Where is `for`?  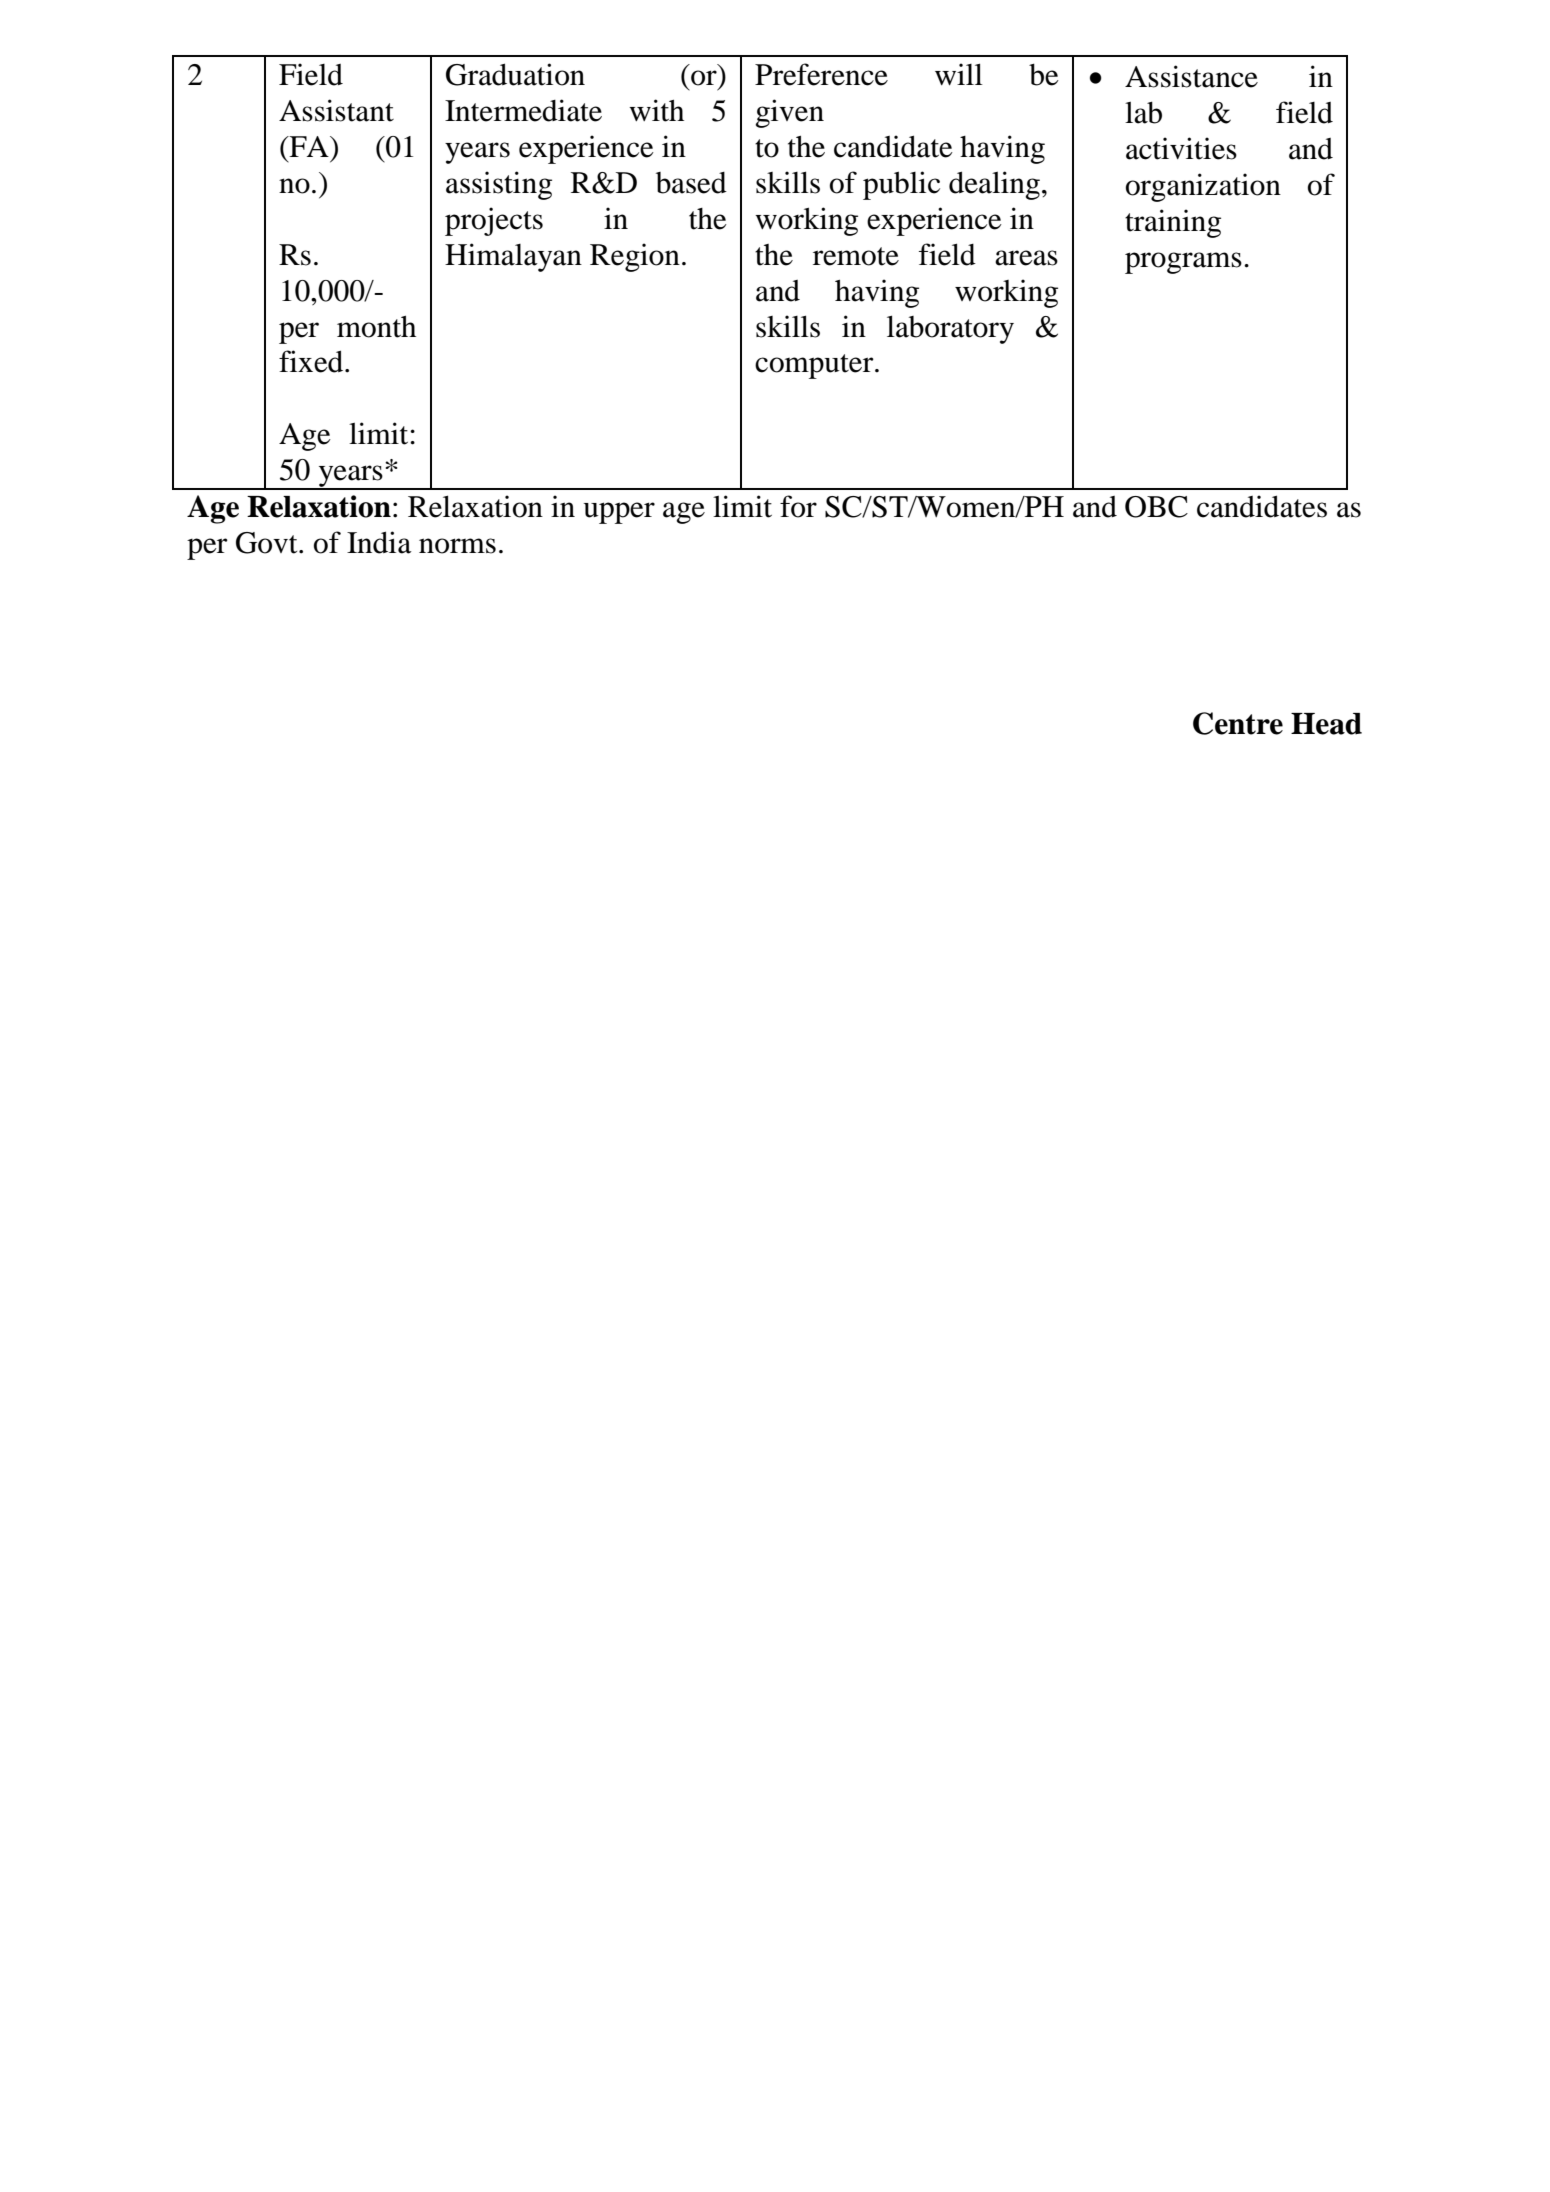
for is located at coordinates (798, 506).
